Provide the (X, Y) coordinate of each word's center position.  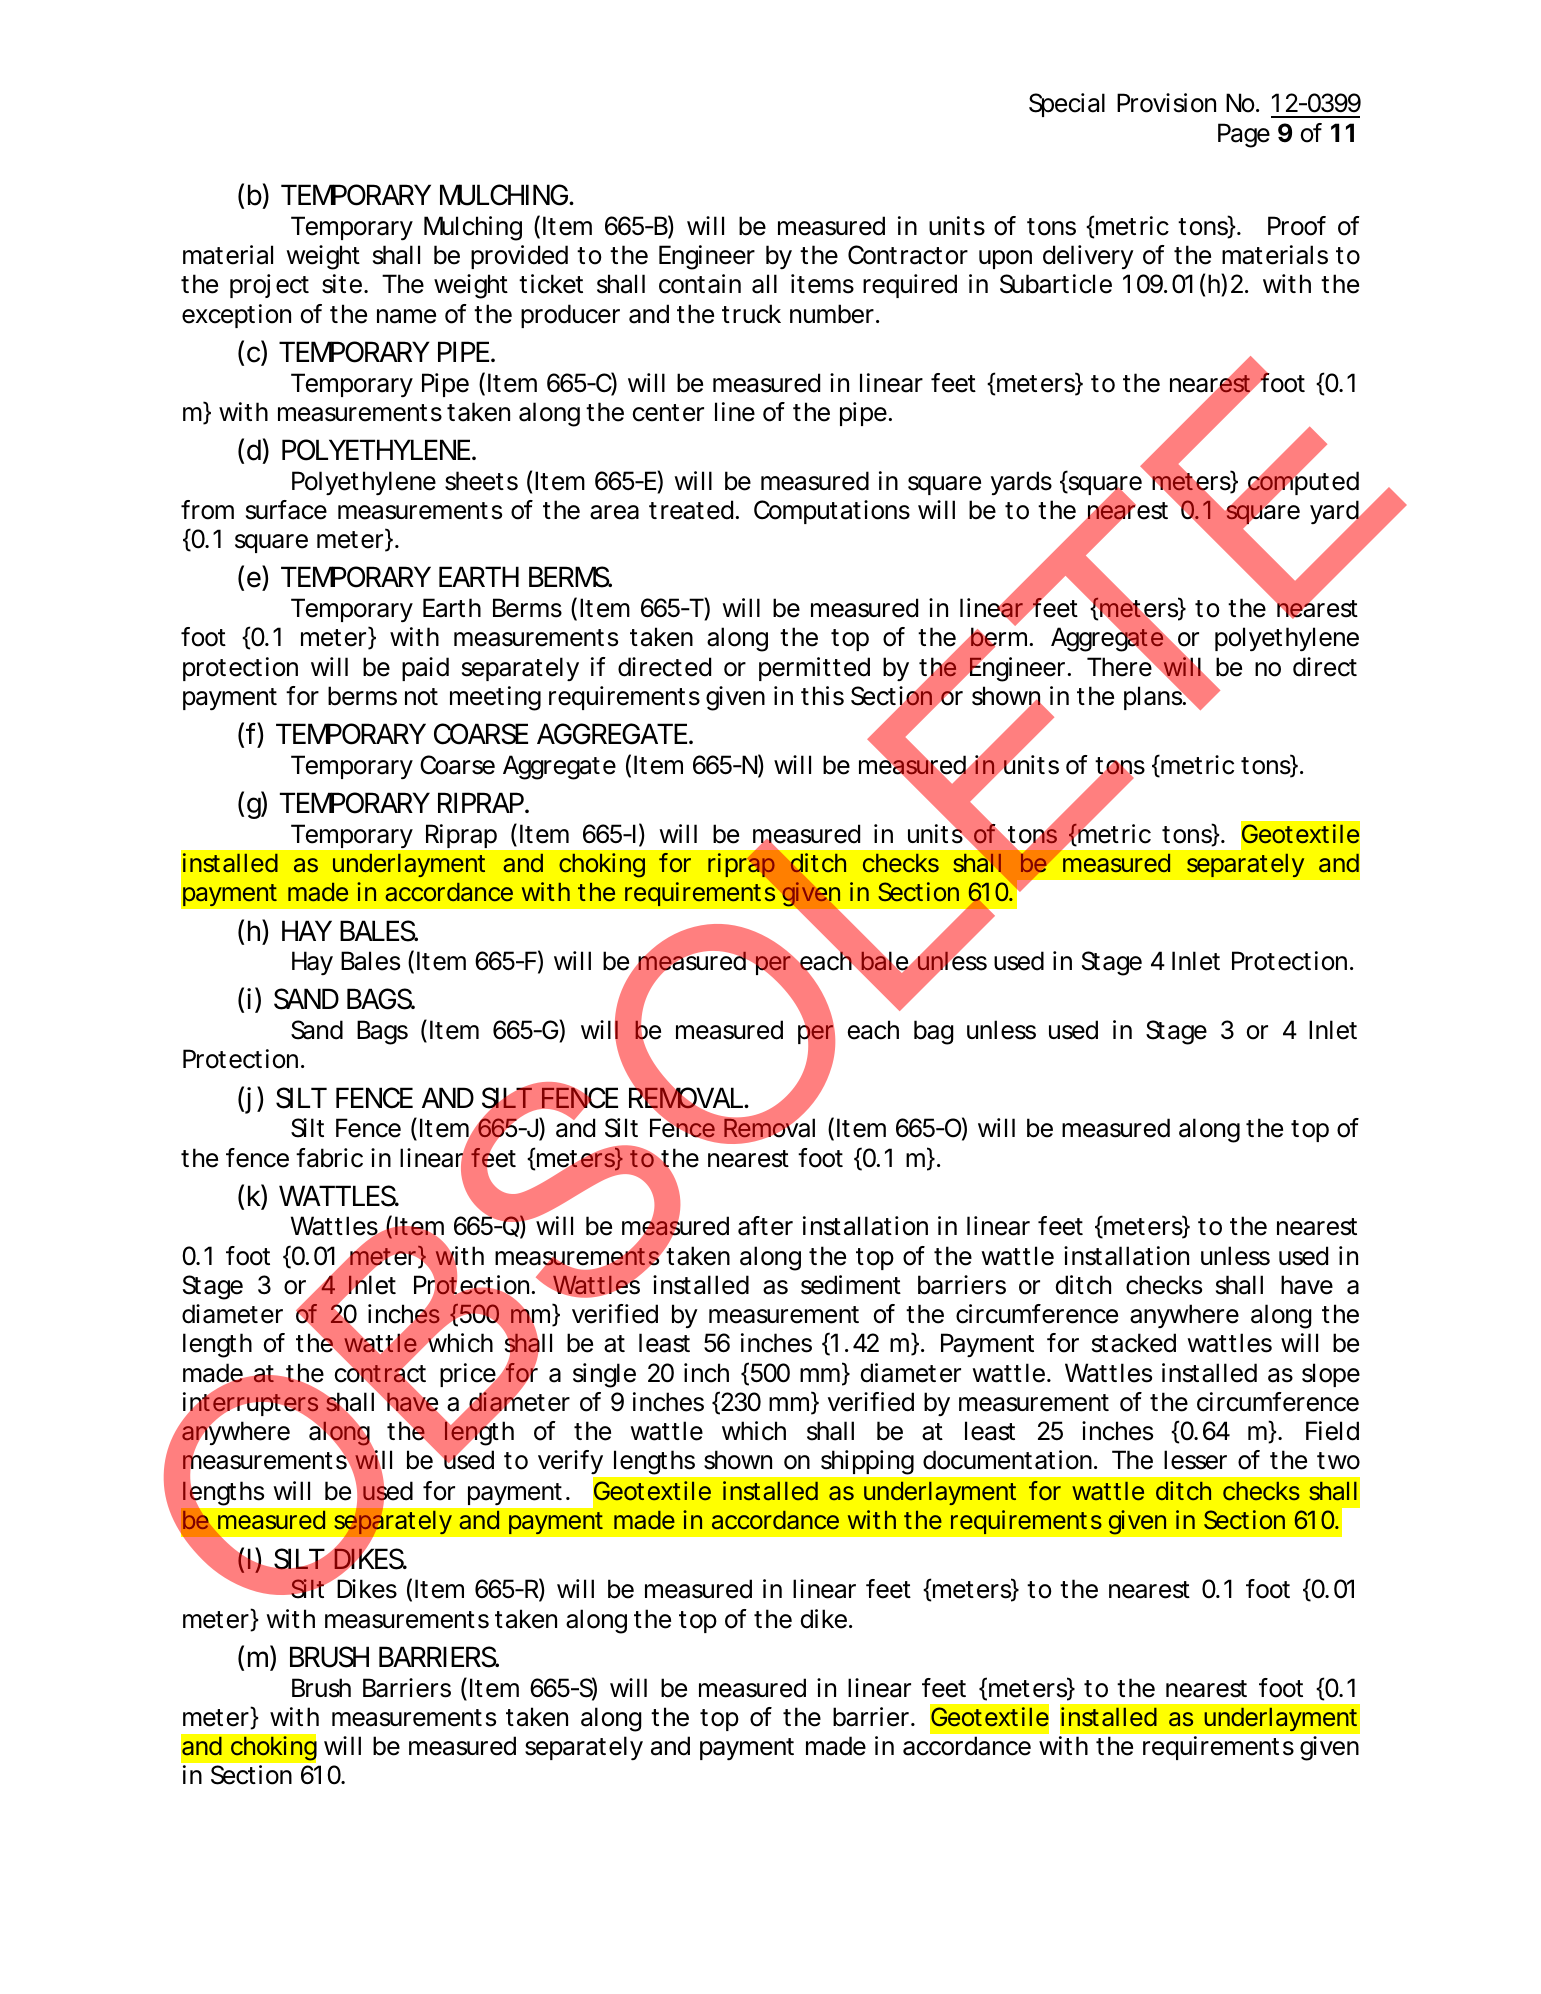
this (822, 696)
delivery (1088, 257)
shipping (867, 1462)
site (342, 284)
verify (571, 1464)
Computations (832, 512)
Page (1244, 135)
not (421, 697)
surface (286, 510)
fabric (329, 1158)
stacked (1134, 1343)
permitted (814, 669)
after (765, 1226)
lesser (1195, 1460)
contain (700, 284)
